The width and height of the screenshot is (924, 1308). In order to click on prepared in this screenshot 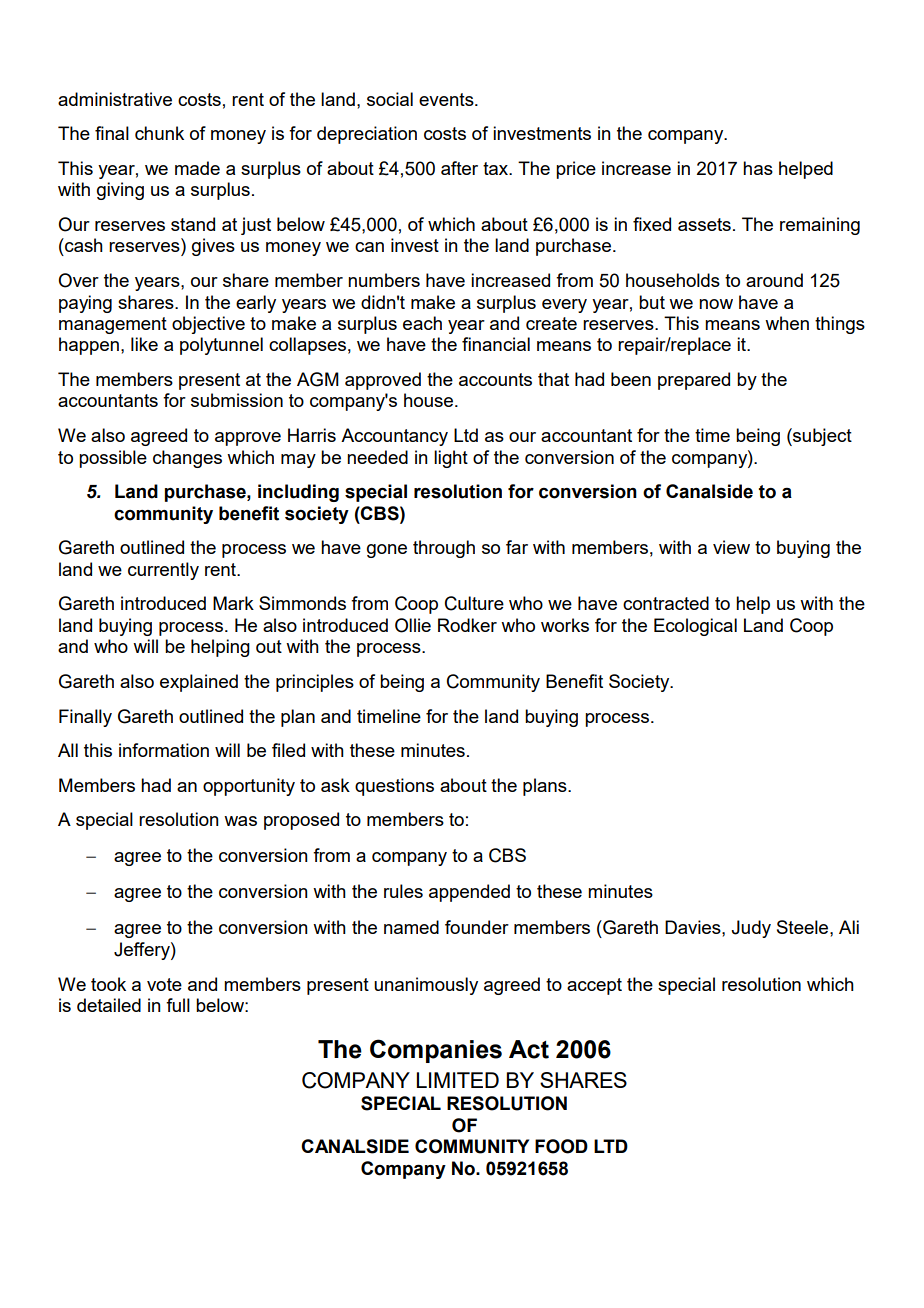, I will do `click(694, 381)`.
